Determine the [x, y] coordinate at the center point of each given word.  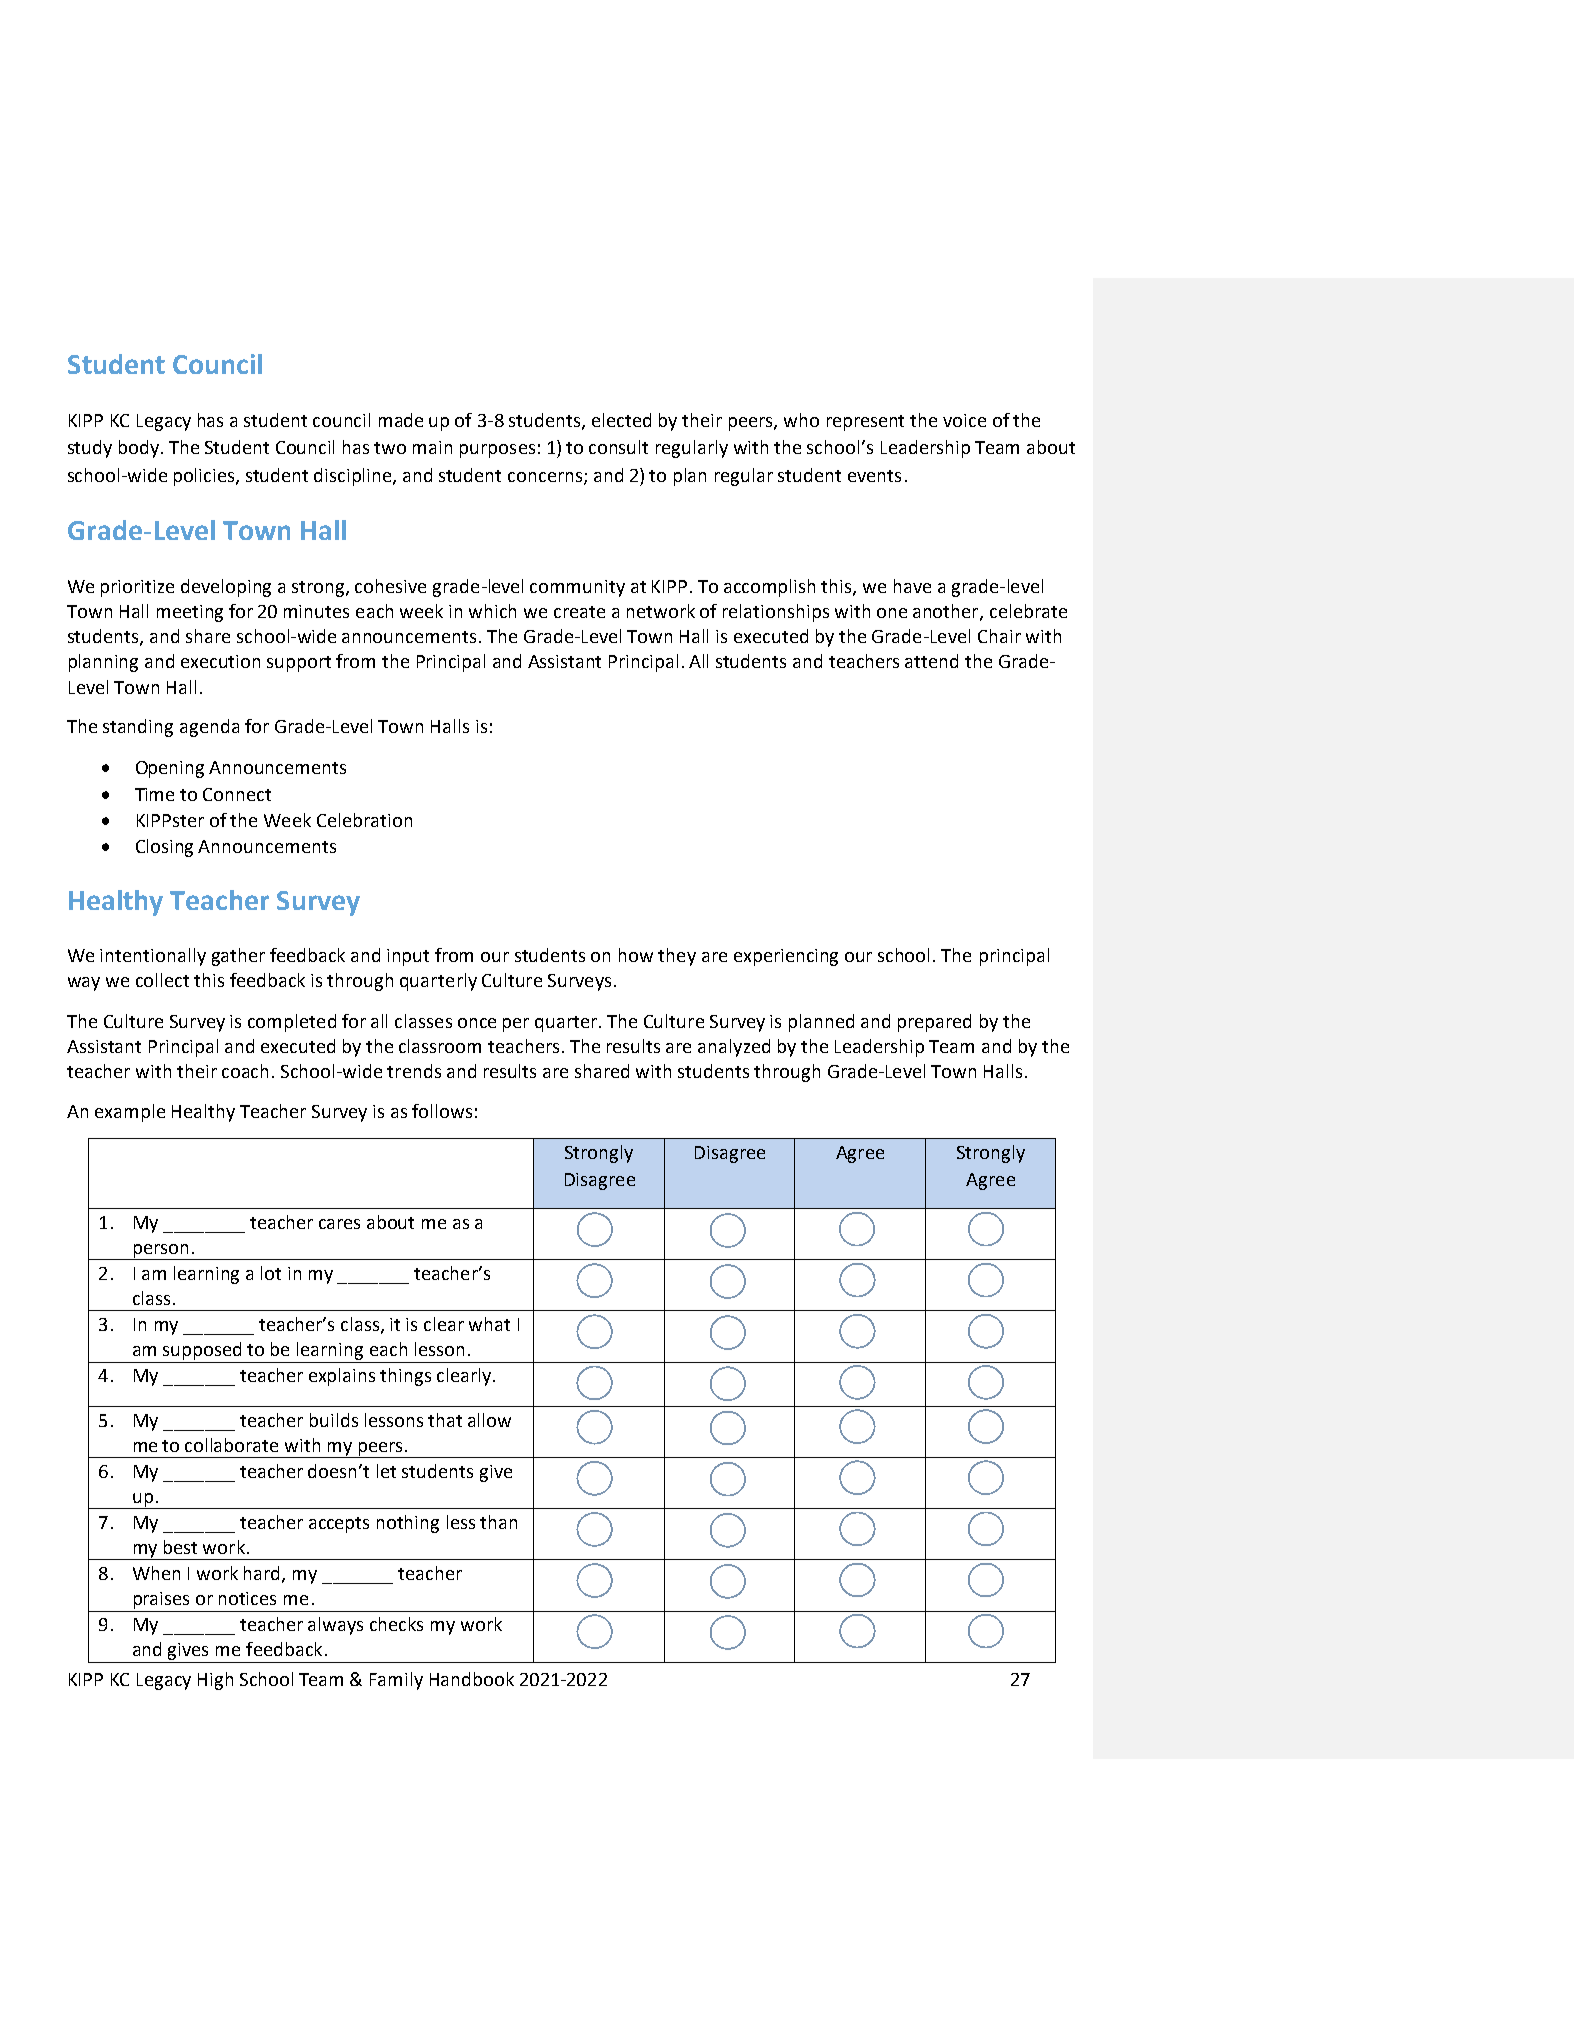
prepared [934, 1023]
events [874, 476]
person [161, 1252]
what [489, 1324]
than [498, 1522]
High [215, 1681]
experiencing [786, 957]
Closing [164, 848]
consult [618, 447]
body [140, 449]
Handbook [472, 1679]
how [636, 955]
